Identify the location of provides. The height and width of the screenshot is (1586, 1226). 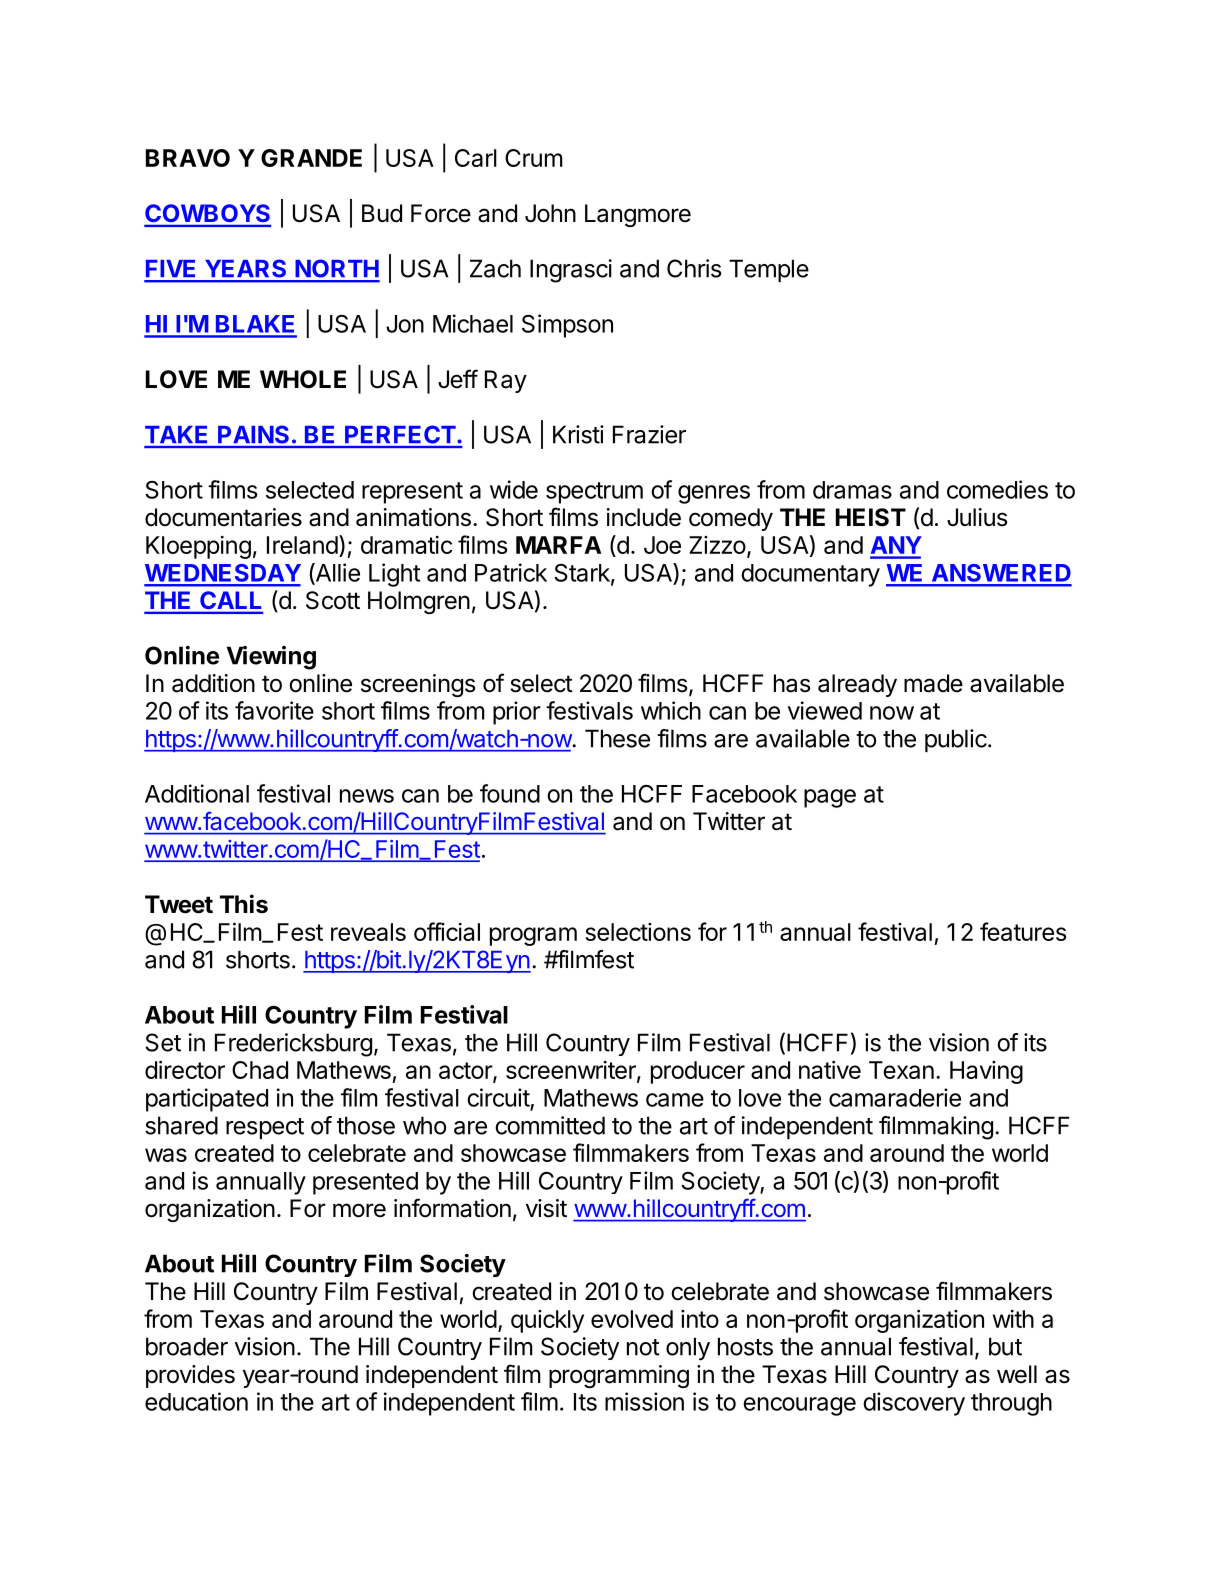
(190, 1376).
